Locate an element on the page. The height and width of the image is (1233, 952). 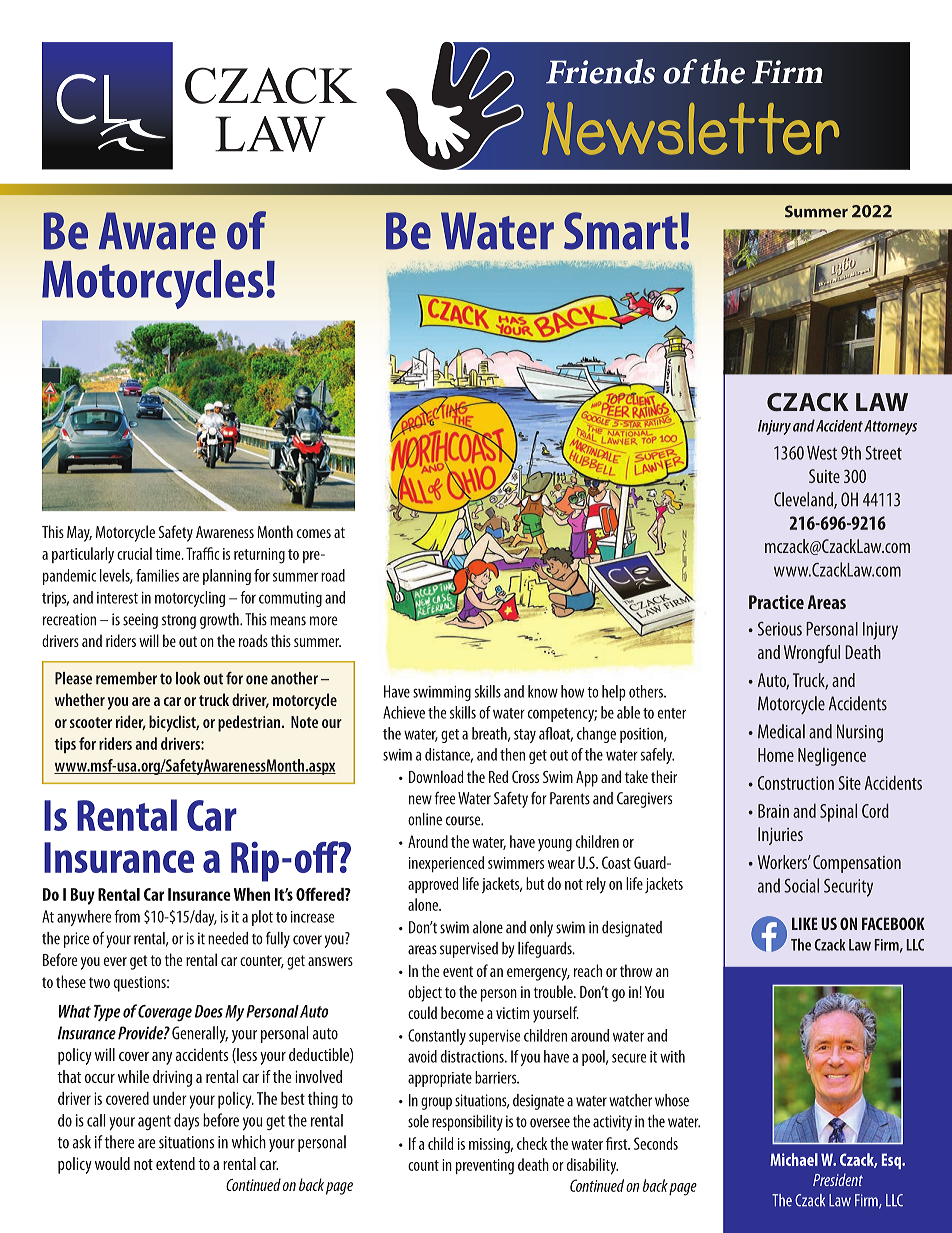
Newsletter is located at coordinates (690, 128).
